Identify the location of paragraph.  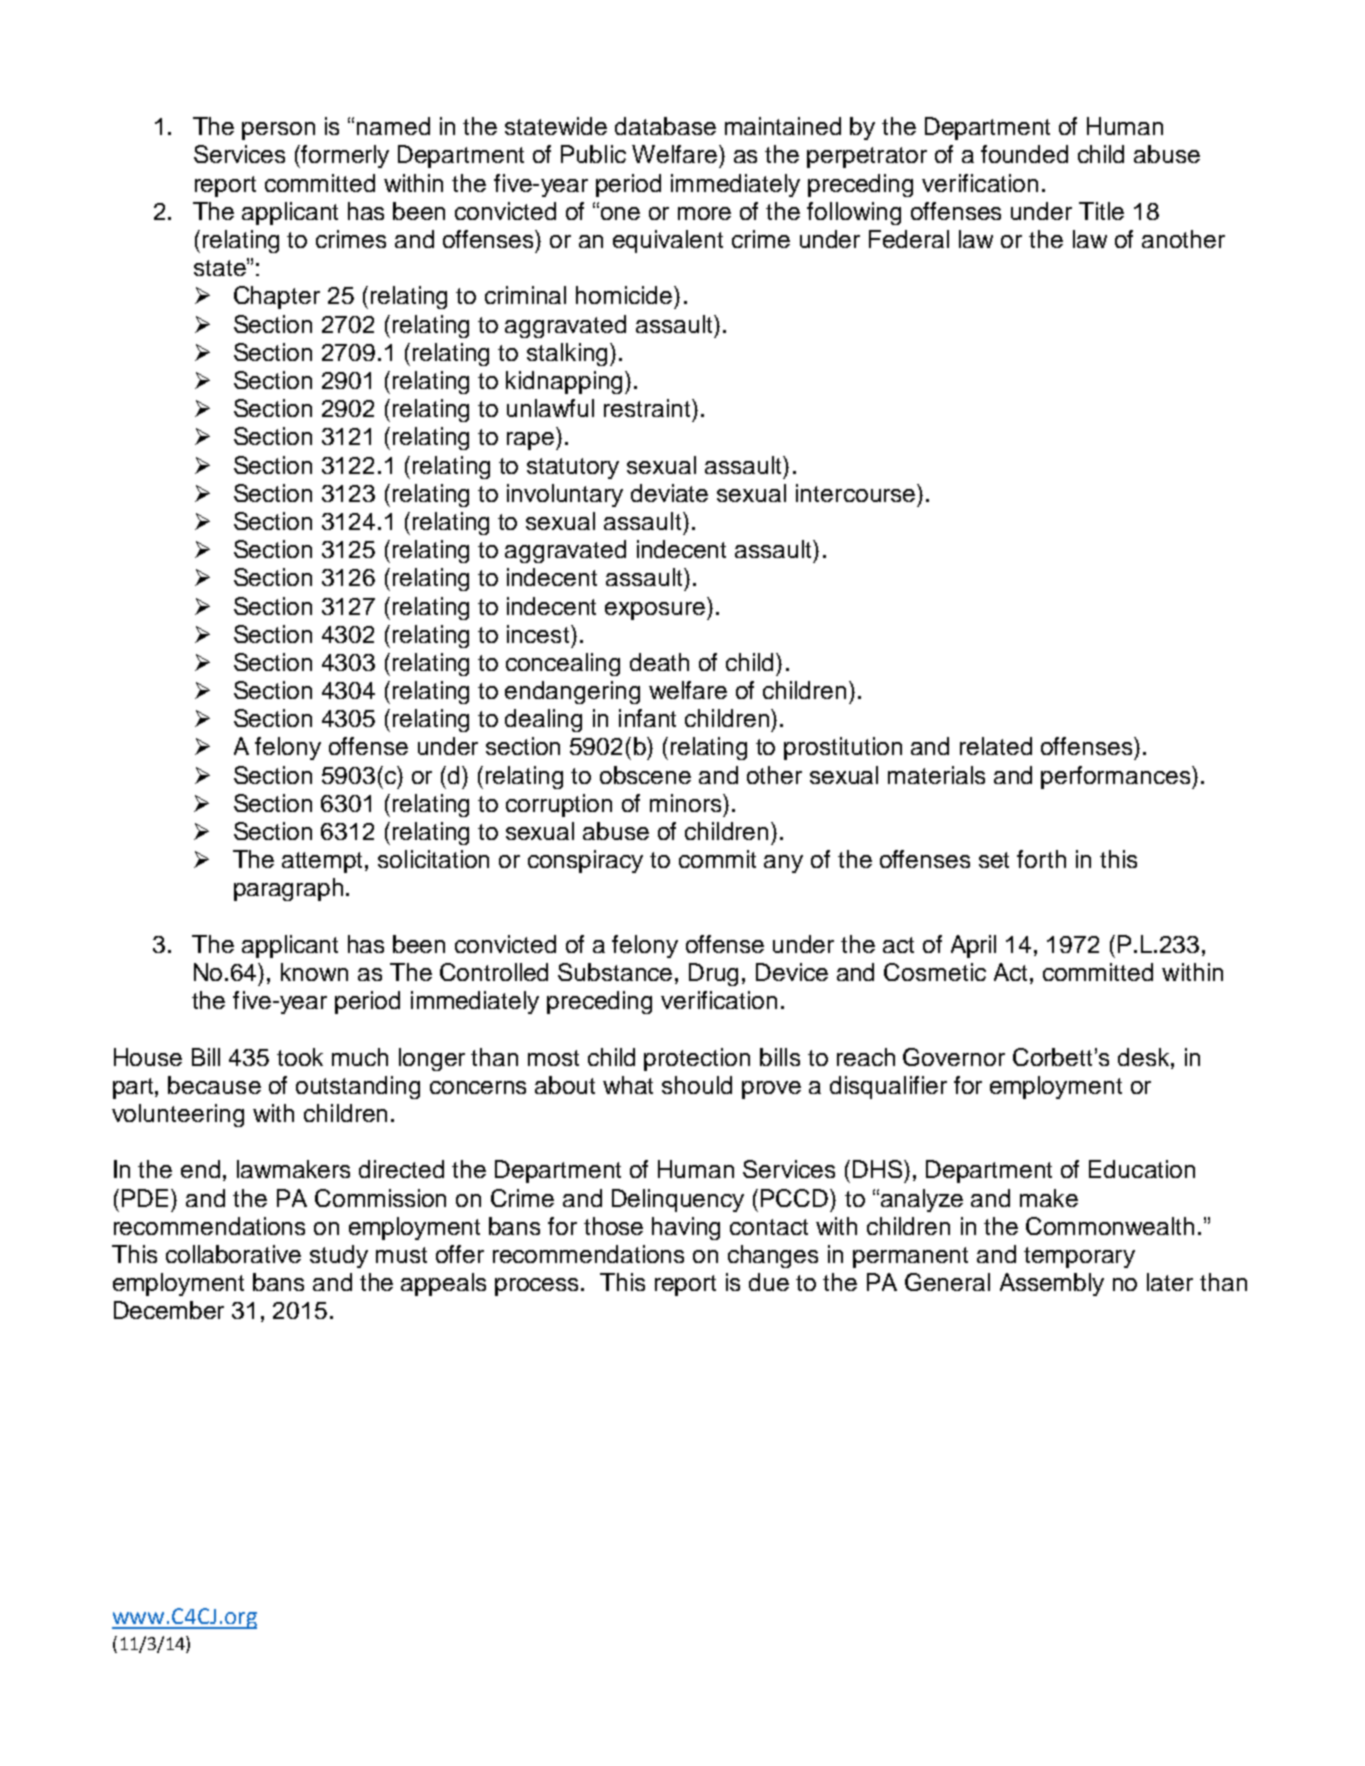
(288, 889).
